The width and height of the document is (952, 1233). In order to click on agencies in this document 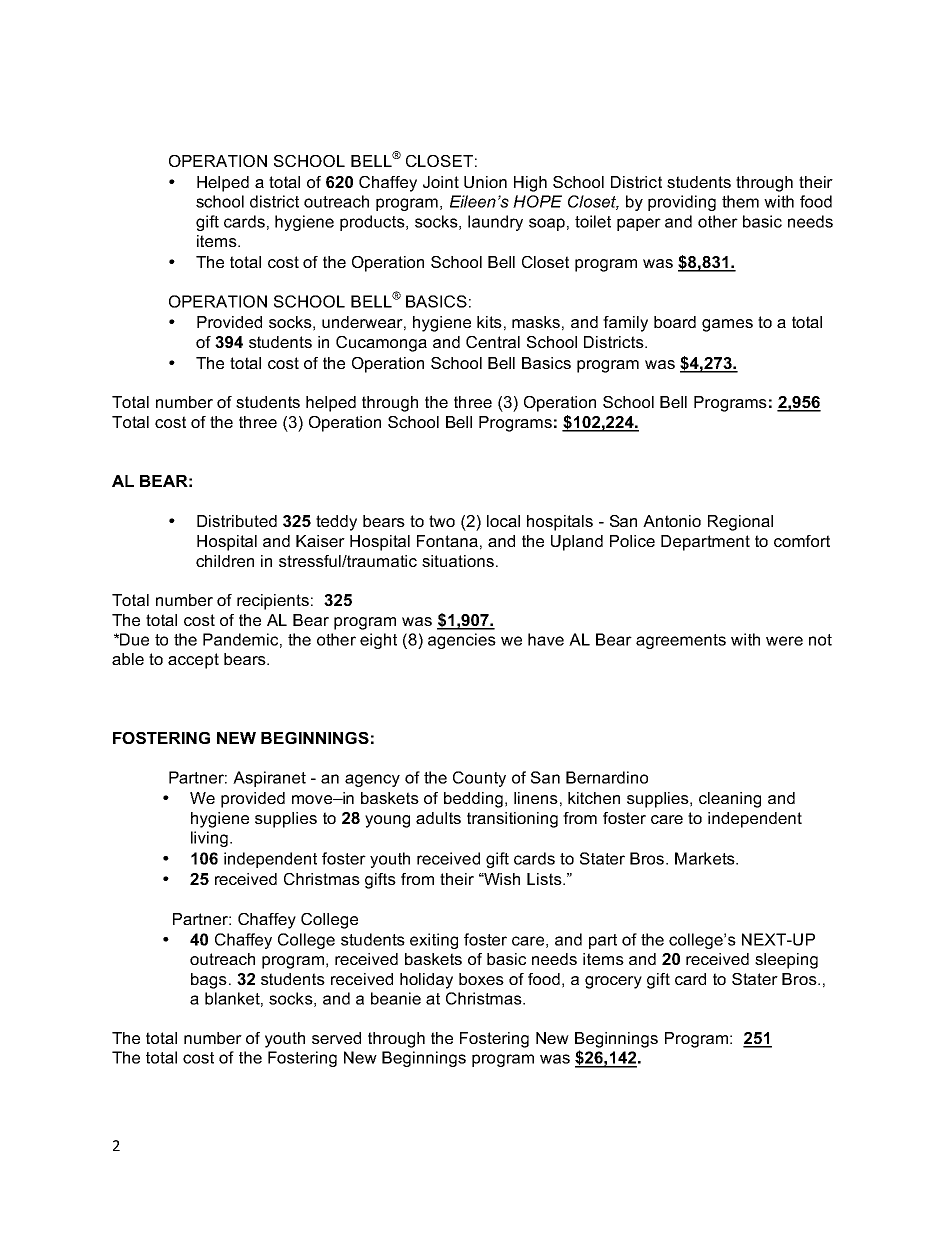, I will do `click(462, 641)`.
